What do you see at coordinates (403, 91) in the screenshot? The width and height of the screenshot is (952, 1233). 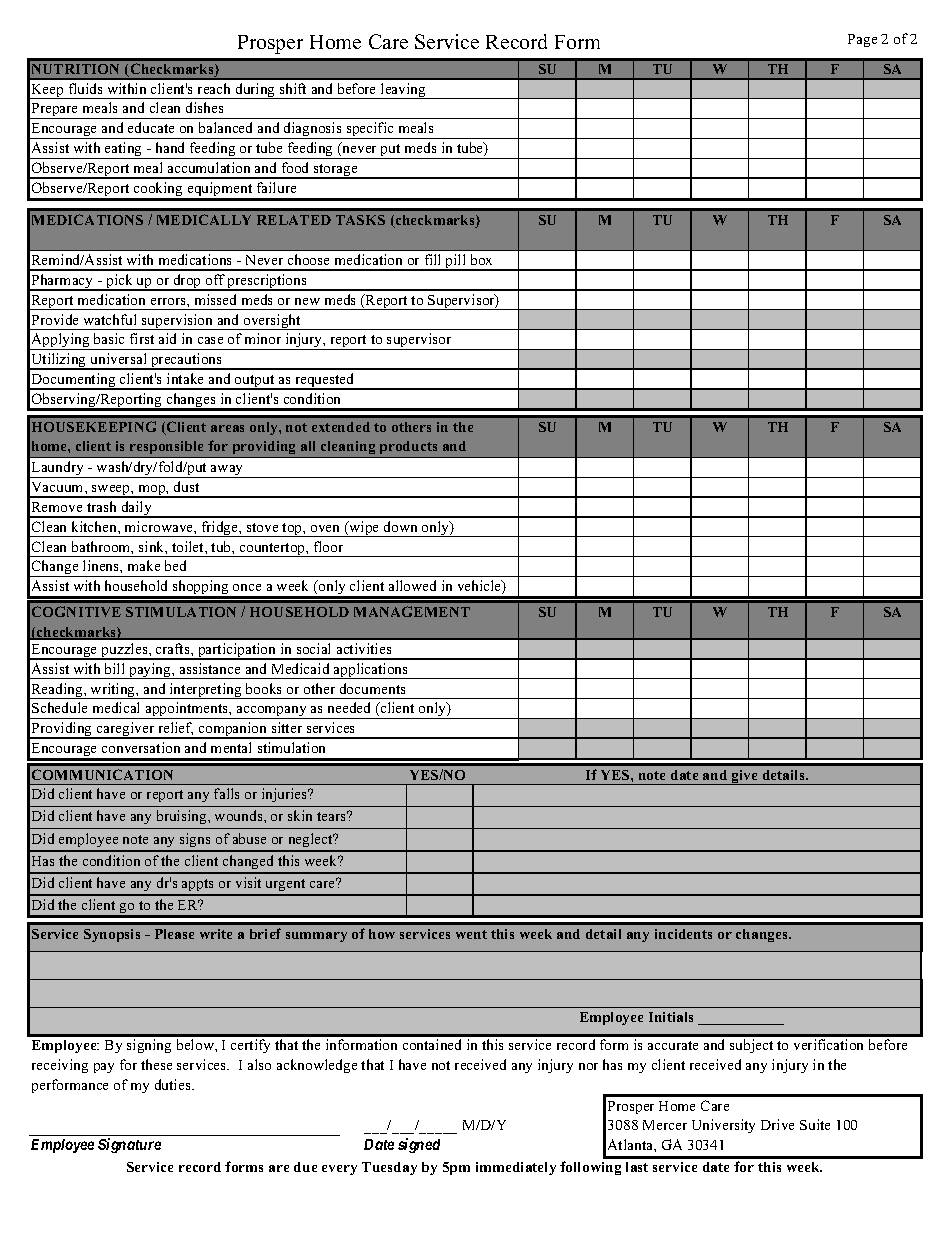 I see `leaving` at bounding box center [403, 91].
